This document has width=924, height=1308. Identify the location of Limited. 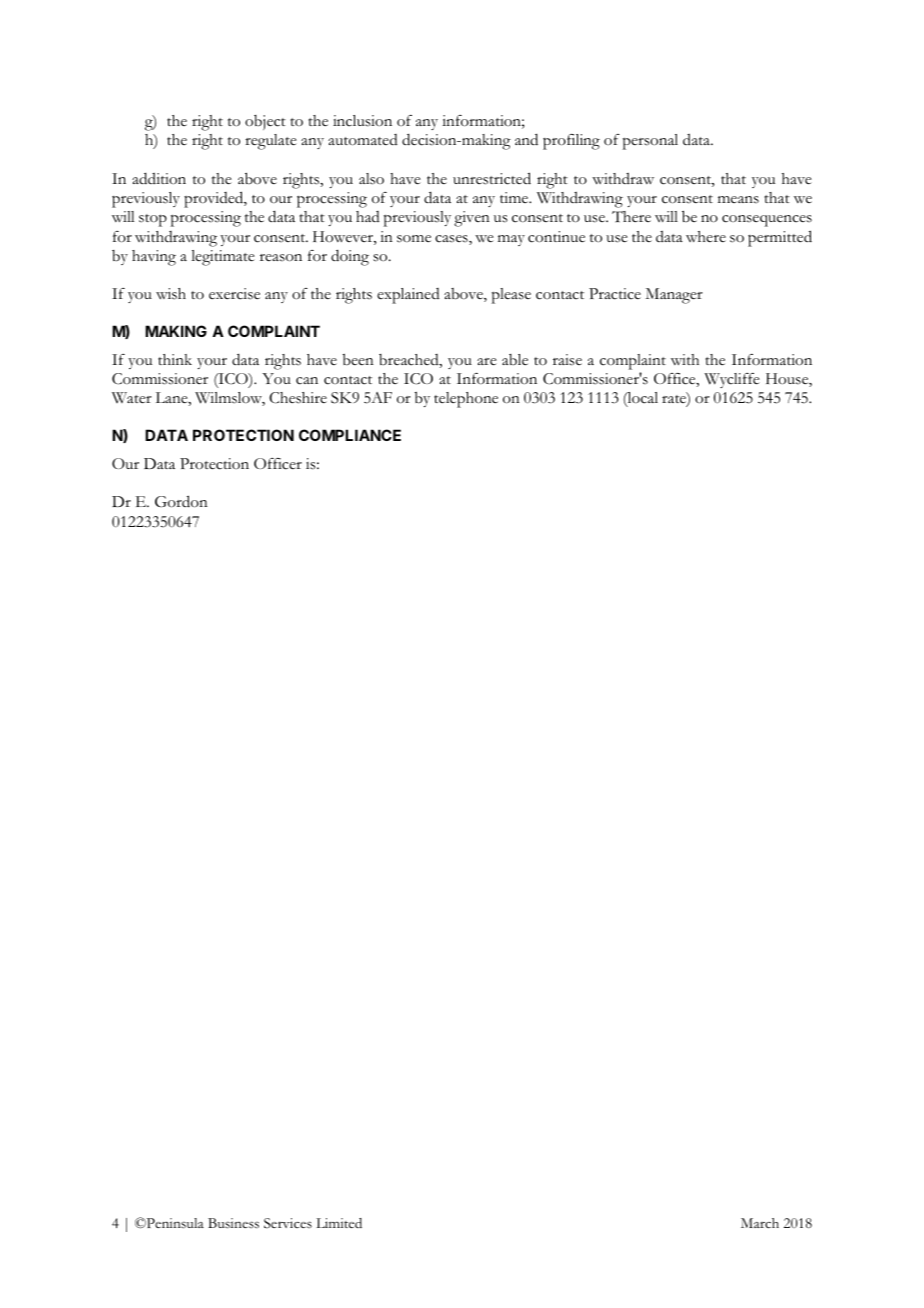
(339, 1223).
